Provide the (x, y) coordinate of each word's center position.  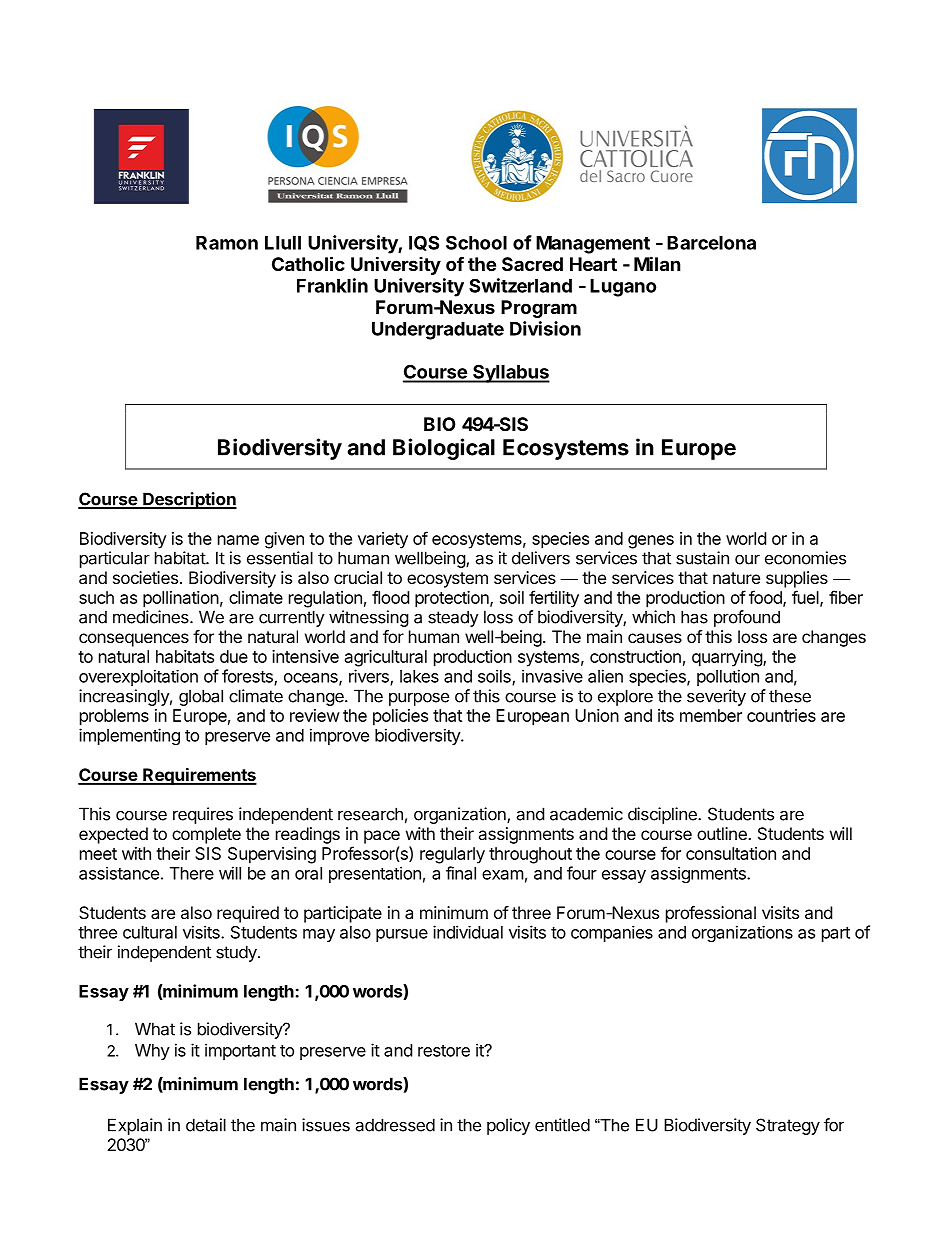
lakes (419, 676)
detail (206, 1125)
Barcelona (711, 243)
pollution (728, 677)
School (476, 242)
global (201, 697)
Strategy (788, 1126)
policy (508, 1126)
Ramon (227, 243)
